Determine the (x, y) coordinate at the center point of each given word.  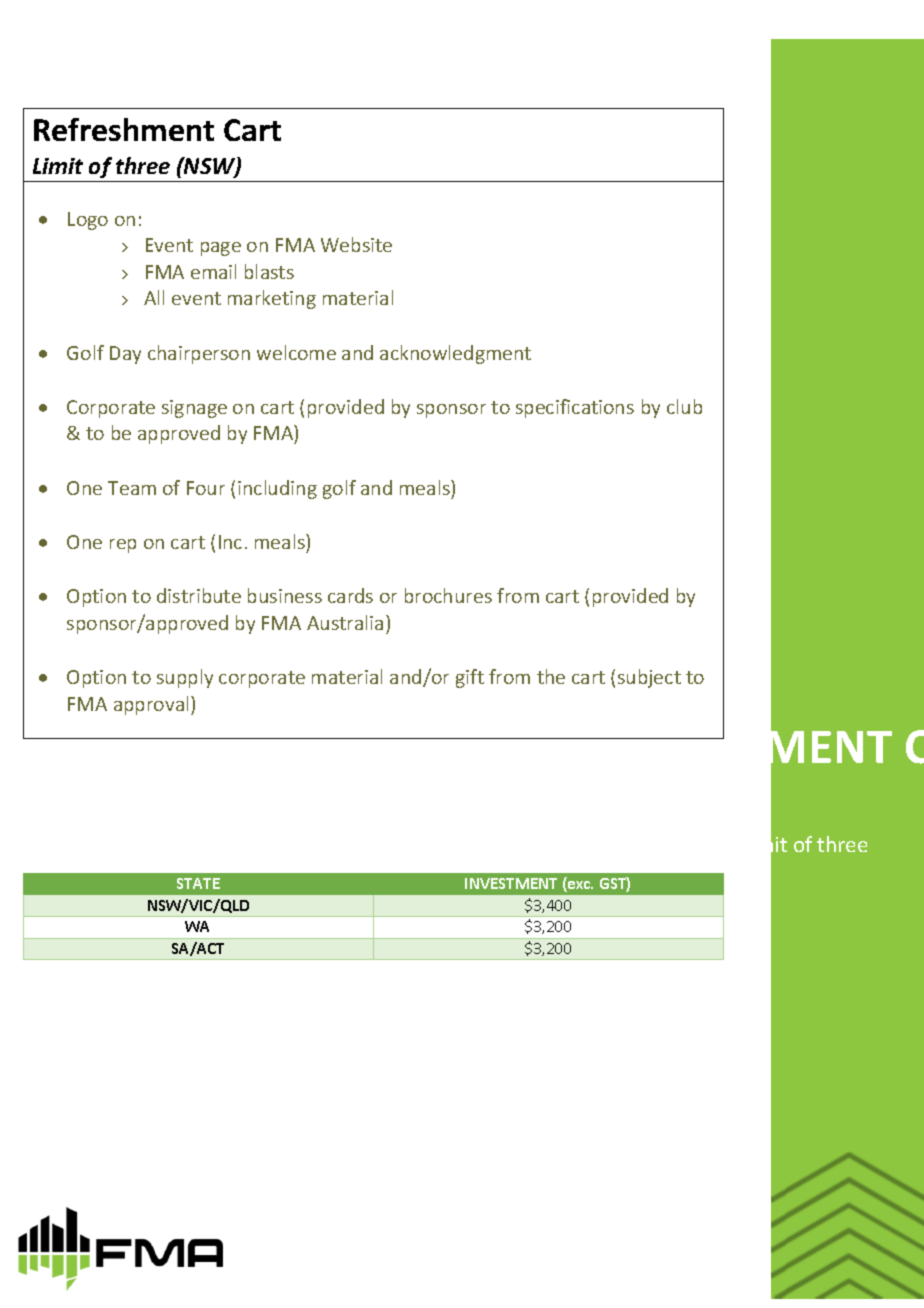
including (277, 489)
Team (132, 488)
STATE (198, 883)
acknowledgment (455, 354)
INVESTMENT (511, 883)
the (551, 676)
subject (649, 678)
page (221, 249)
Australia (345, 622)
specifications (575, 408)
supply (185, 678)
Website (356, 244)
